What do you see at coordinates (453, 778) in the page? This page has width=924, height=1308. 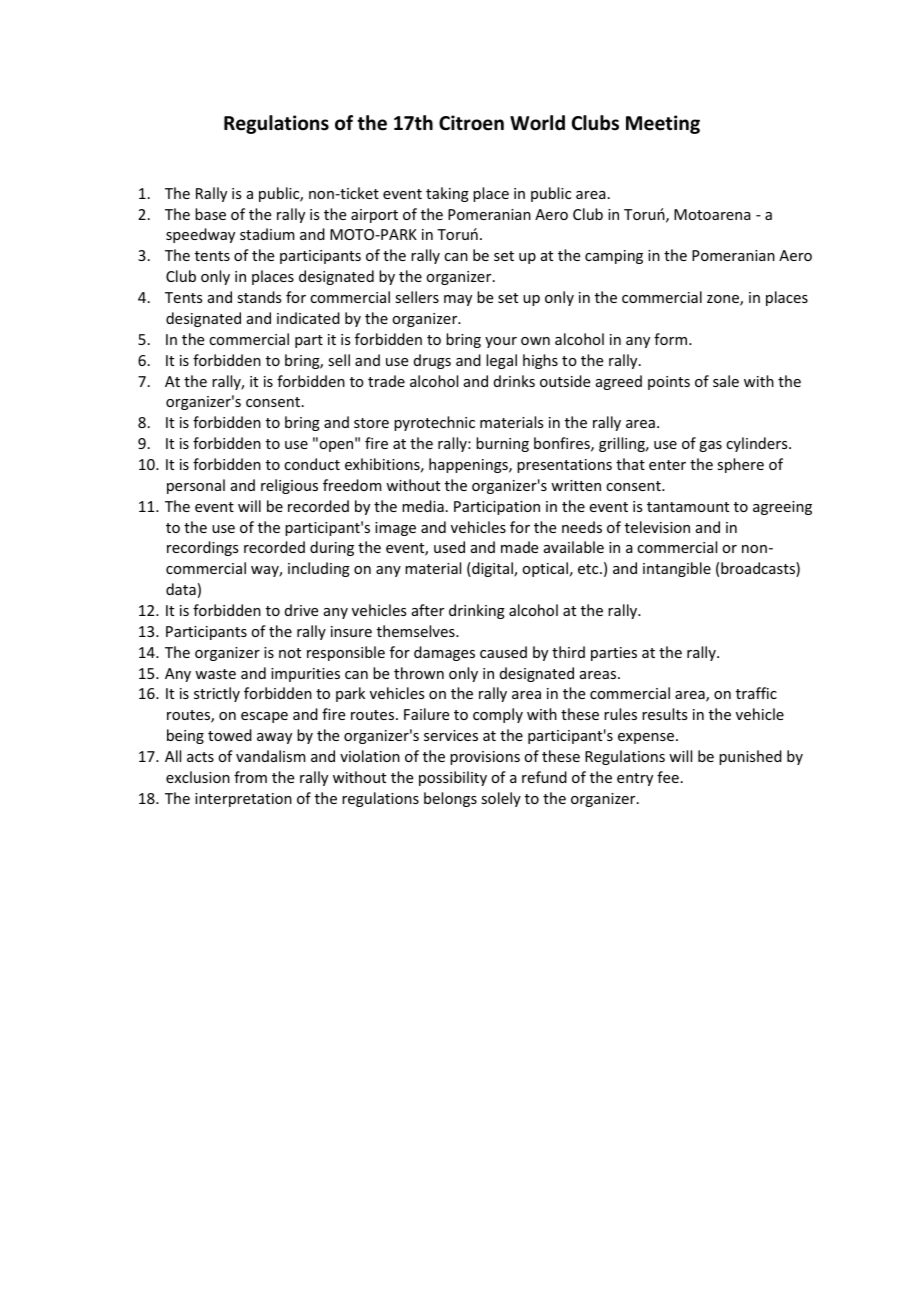 I see `possibility` at bounding box center [453, 778].
